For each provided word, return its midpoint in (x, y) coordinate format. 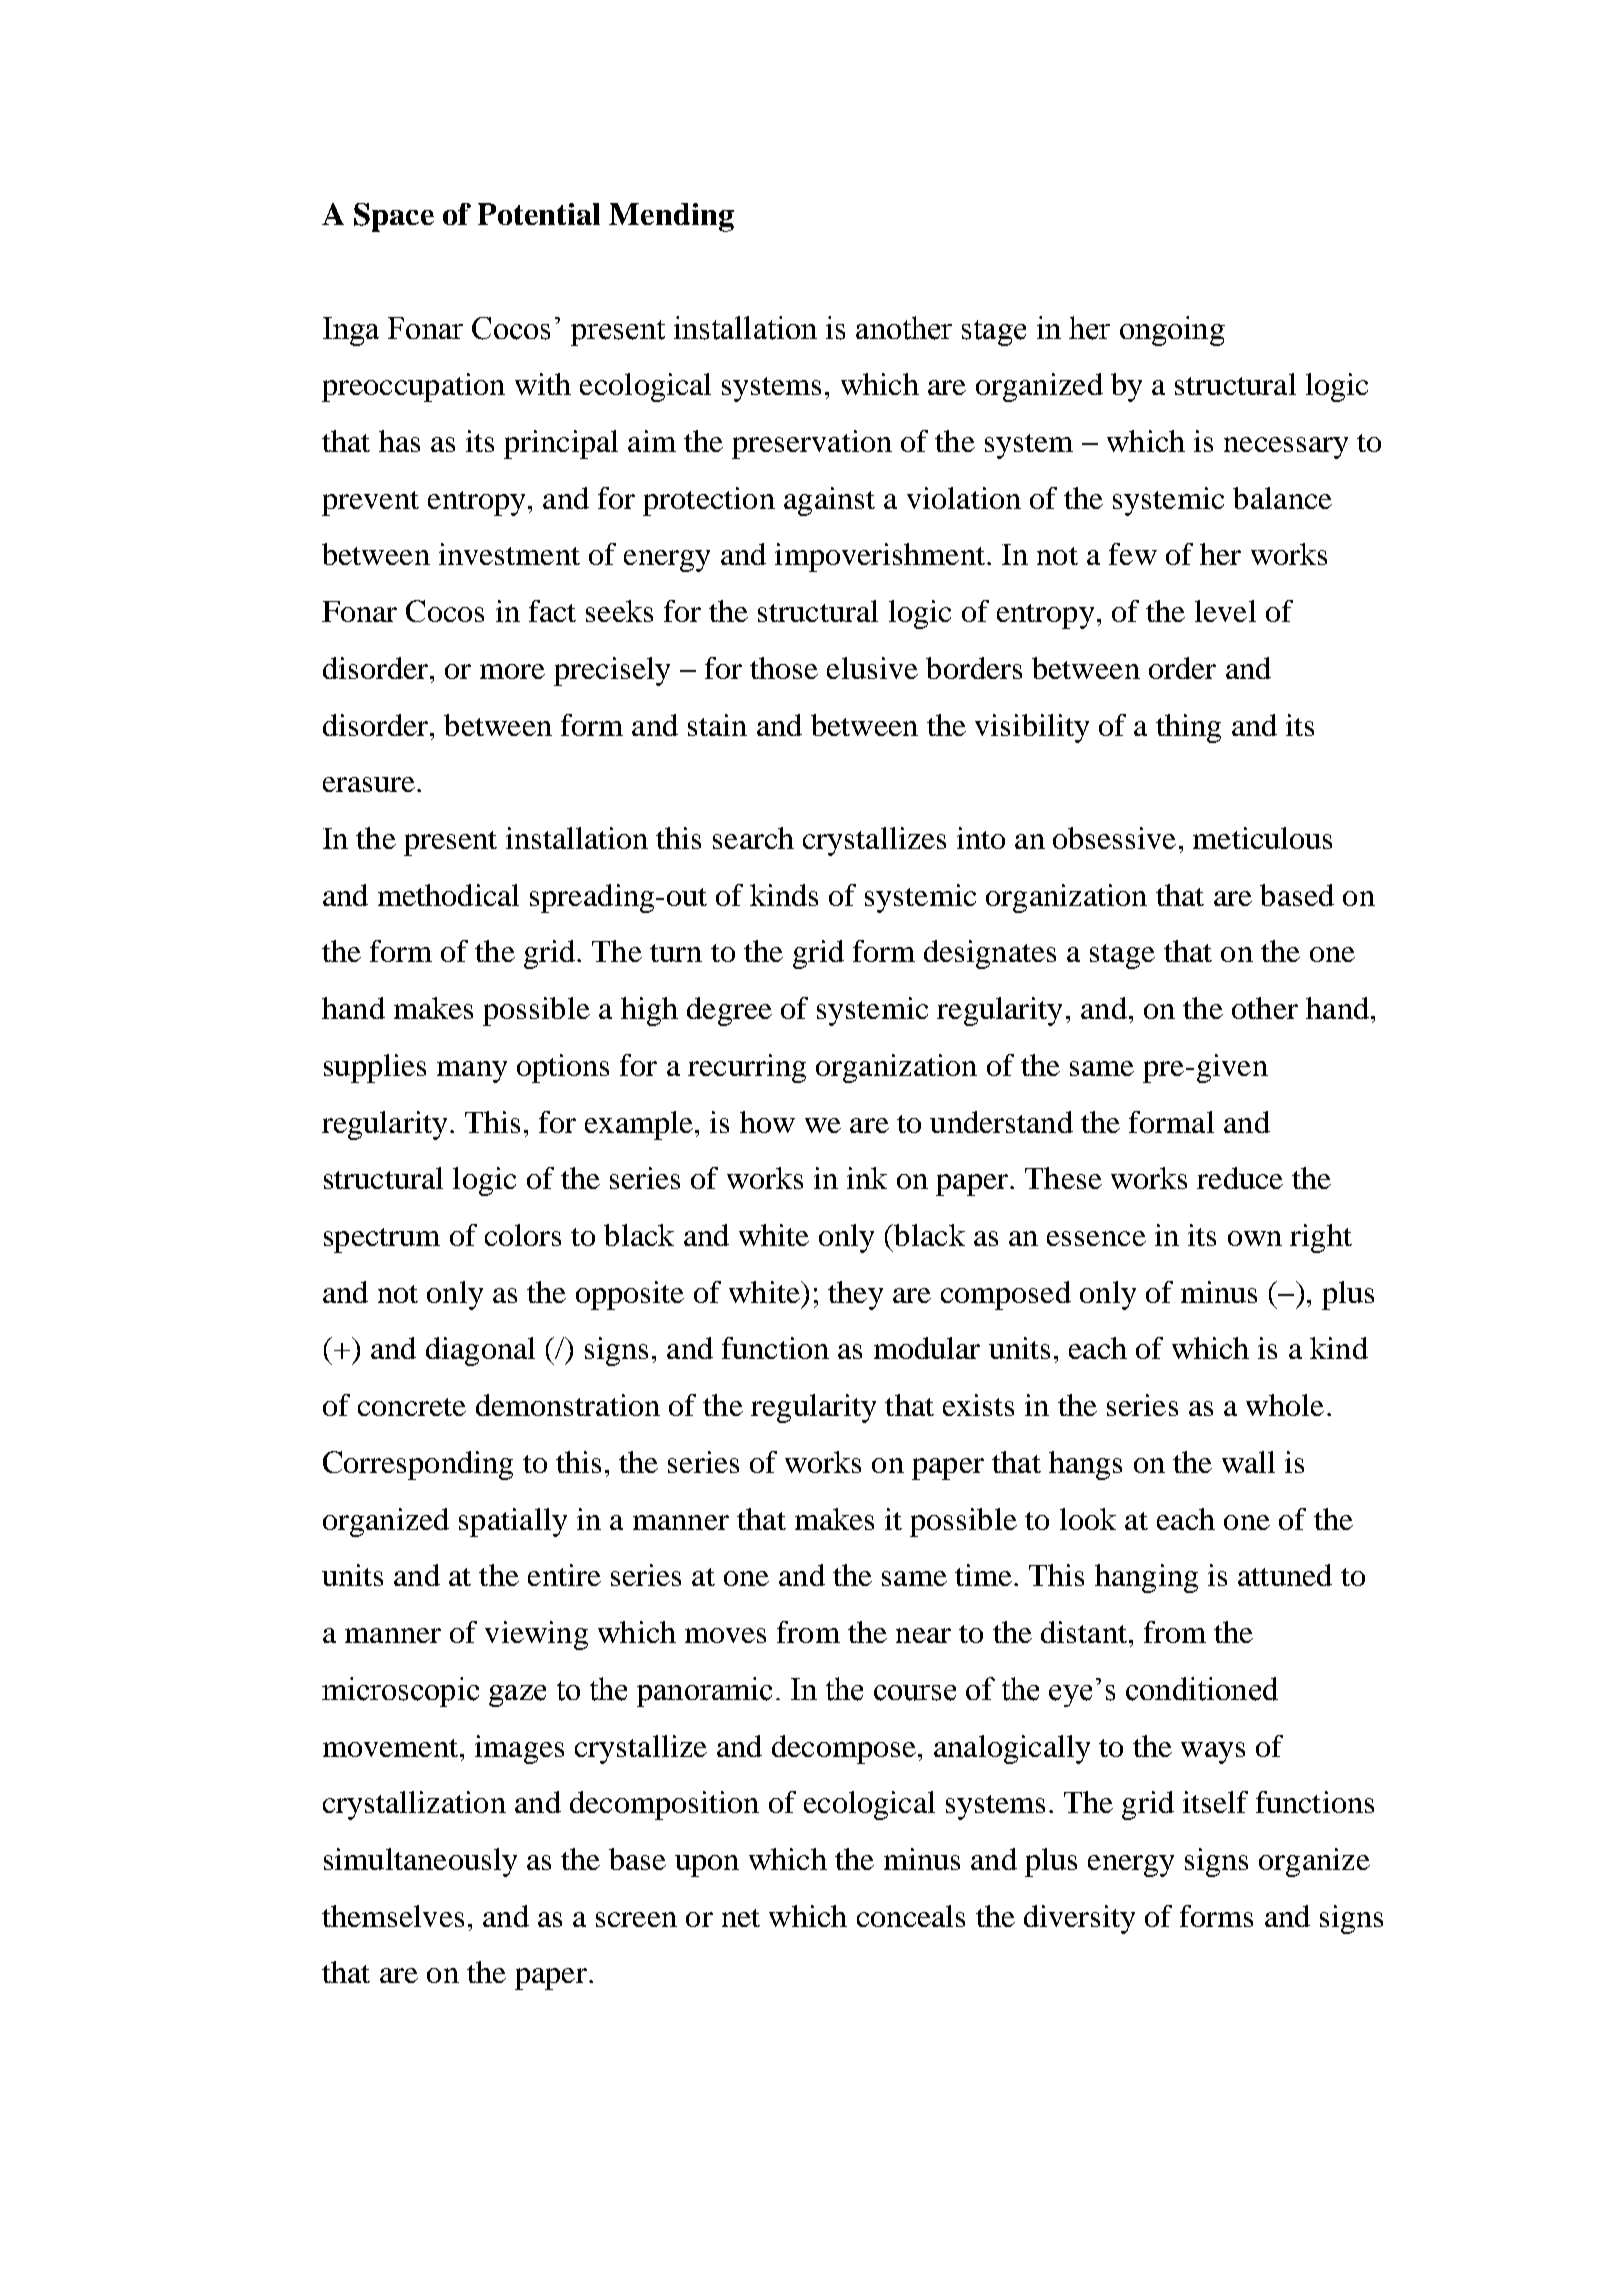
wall (1248, 1462)
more (512, 671)
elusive (872, 668)
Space (394, 217)
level (1225, 611)
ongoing (1172, 331)
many (472, 1072)
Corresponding (418, 1465)
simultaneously (420, 1862)
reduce (1240, 1178)
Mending (671, 217)
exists (978, 1405)
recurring (747, 1068)
